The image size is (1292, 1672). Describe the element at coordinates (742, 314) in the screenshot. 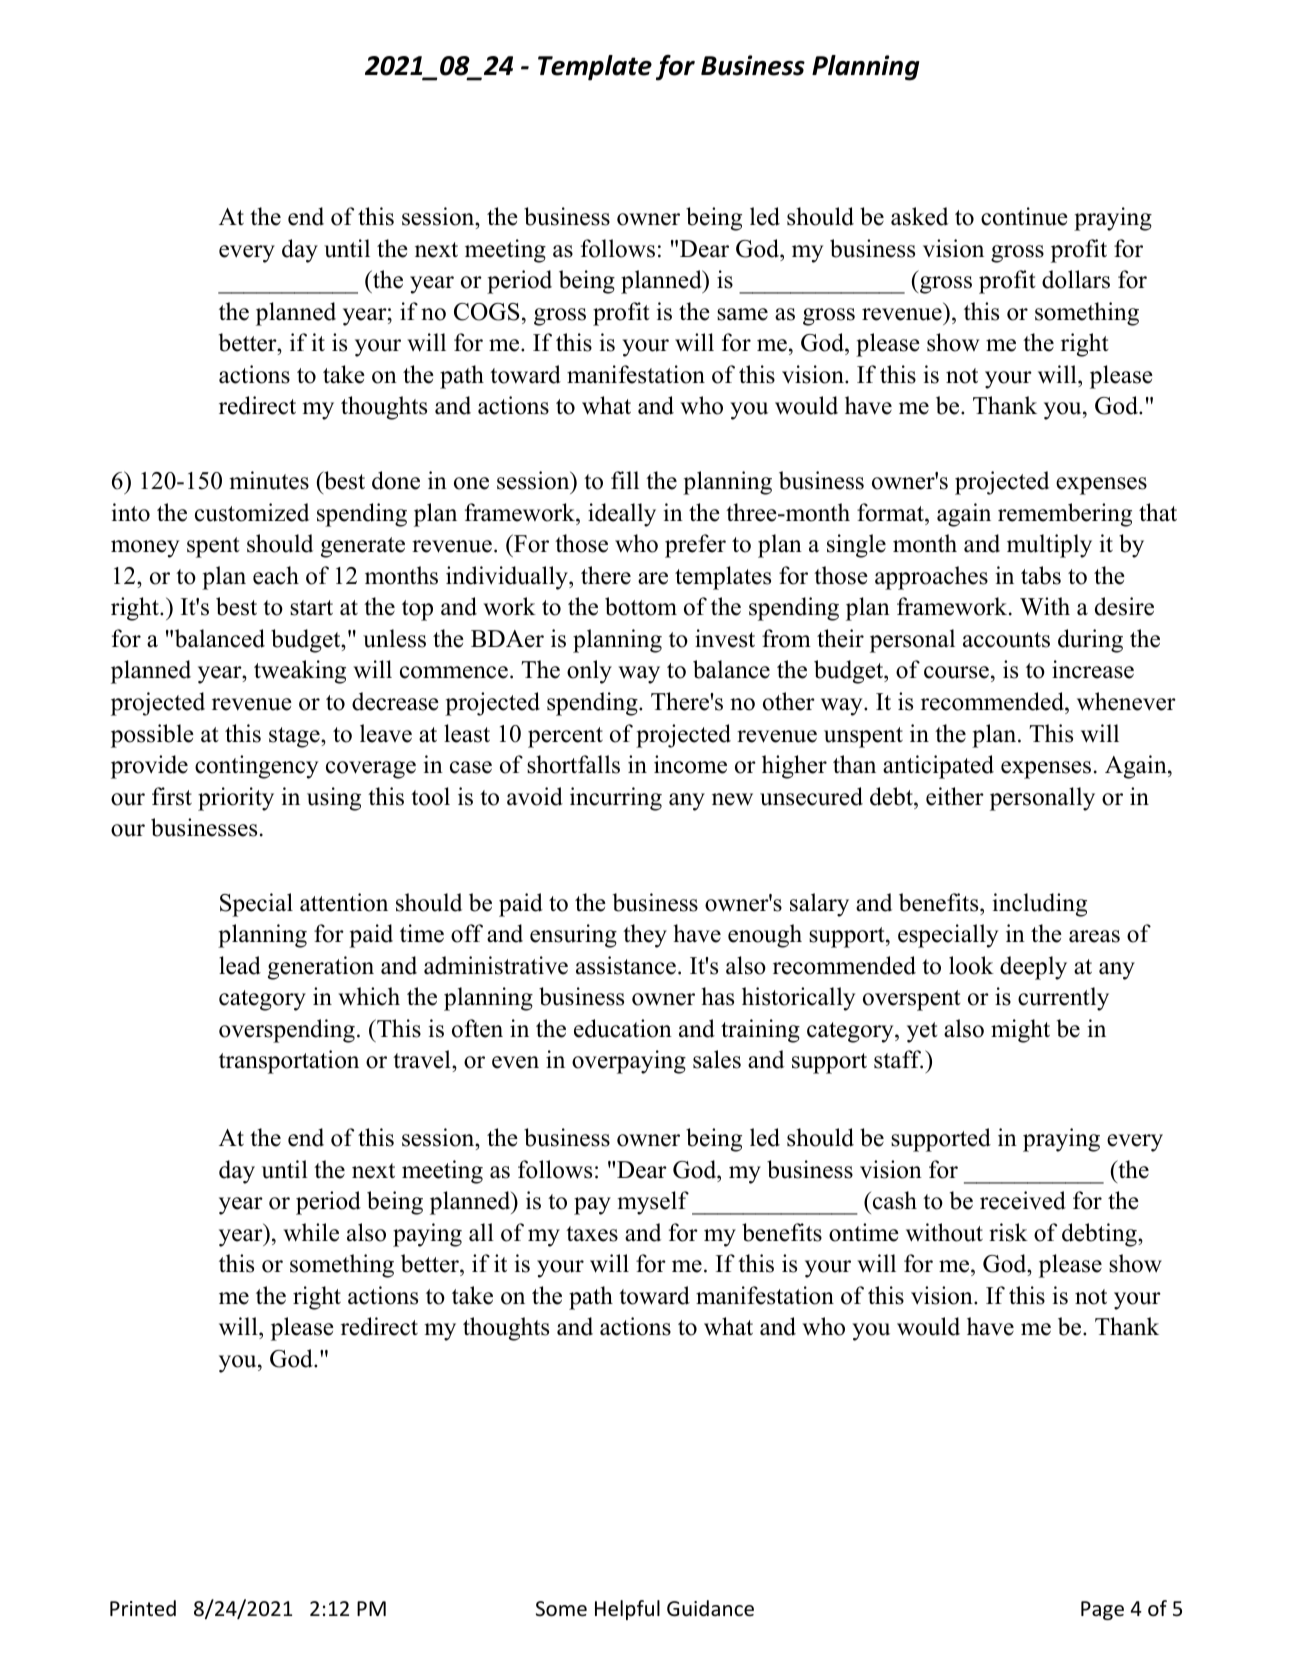

I see `same` at that location.
